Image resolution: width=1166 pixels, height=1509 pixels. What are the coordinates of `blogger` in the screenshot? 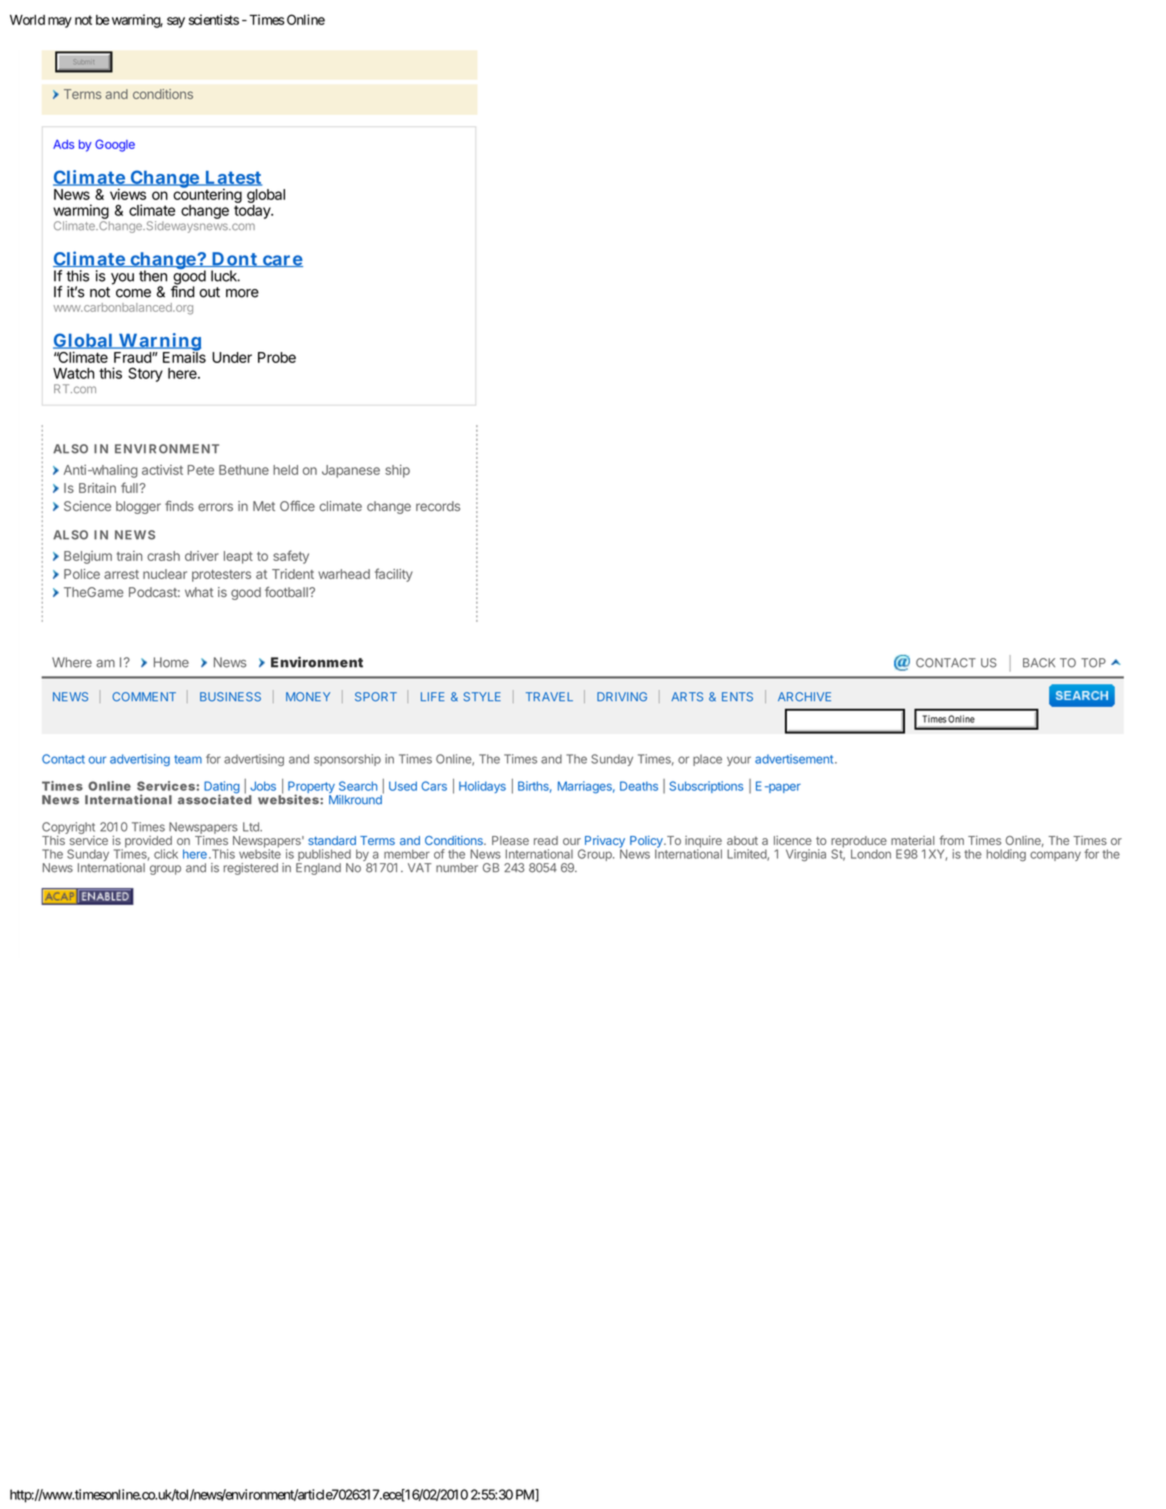 It's located at (138, 507).
